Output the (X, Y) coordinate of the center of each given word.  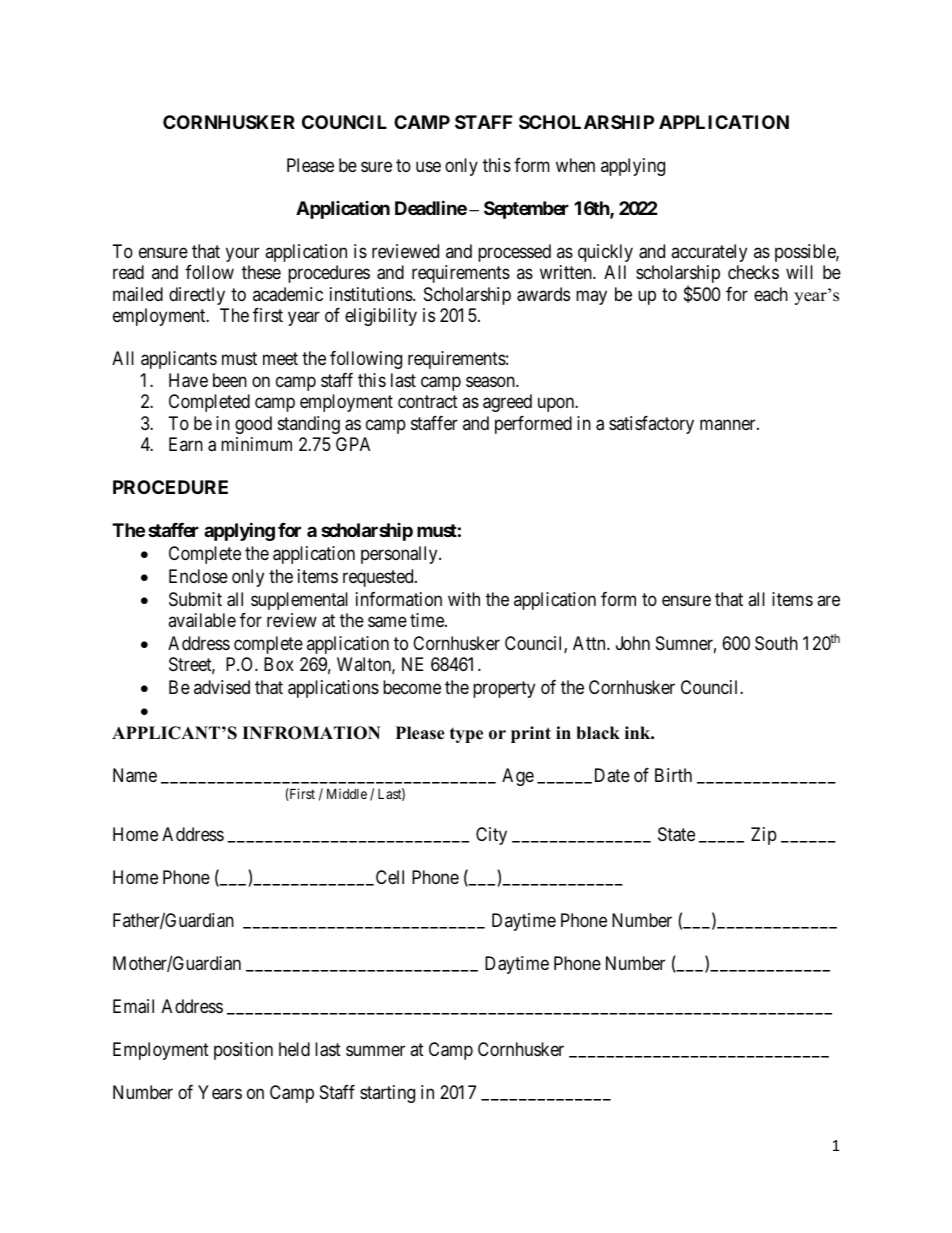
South (776, 643)
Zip (764, 836)
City (491, 836)
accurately (709, 253)
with (464, 599)
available (202, 620)
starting (387, 1094)
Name (135, 775)
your (242, 254)
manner (729, 424)
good (253, 425)
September (526, 210)
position (243, 1051)
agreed (507, 403)
